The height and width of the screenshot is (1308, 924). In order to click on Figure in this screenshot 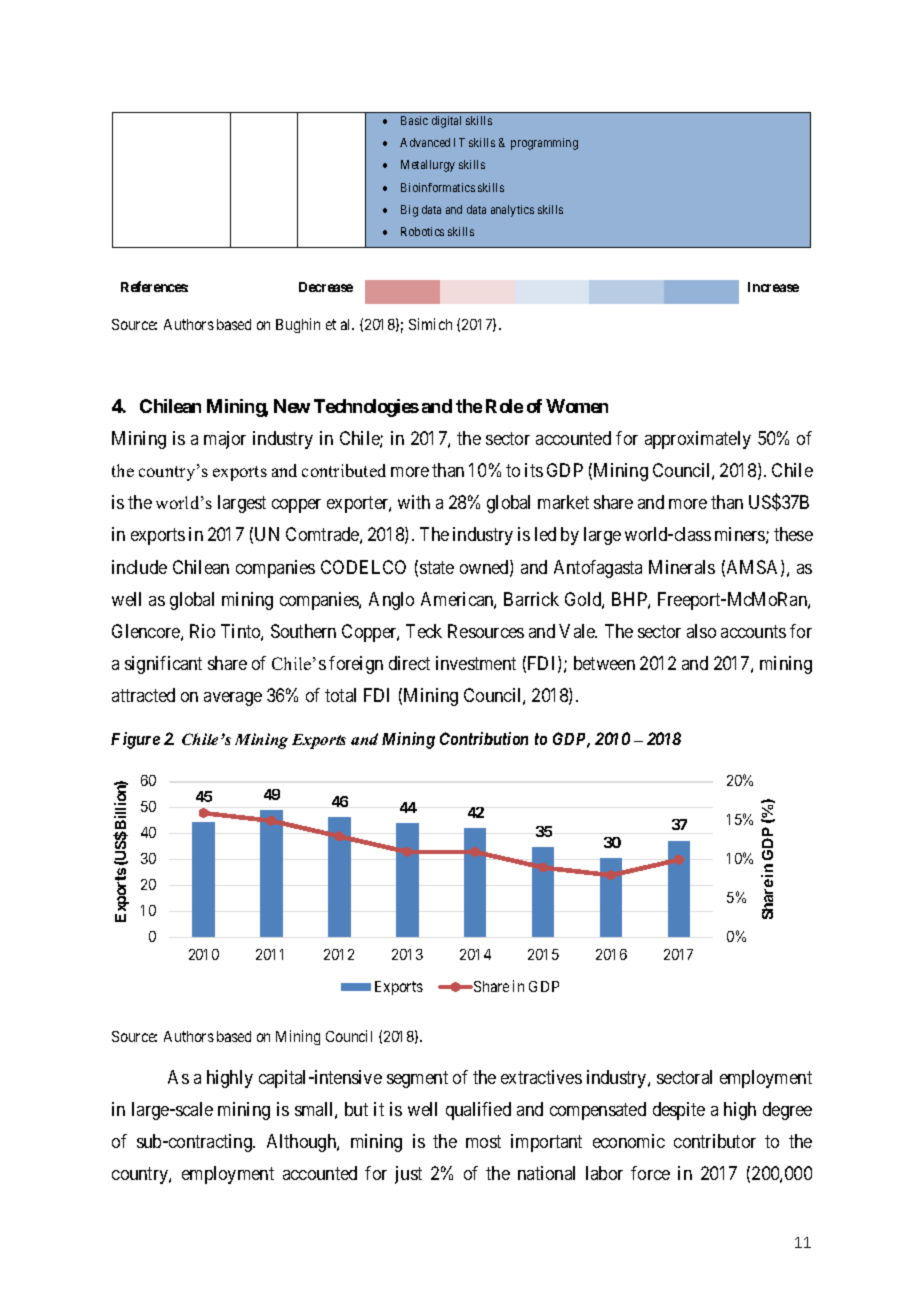, I will do `click(135, 740)`.
